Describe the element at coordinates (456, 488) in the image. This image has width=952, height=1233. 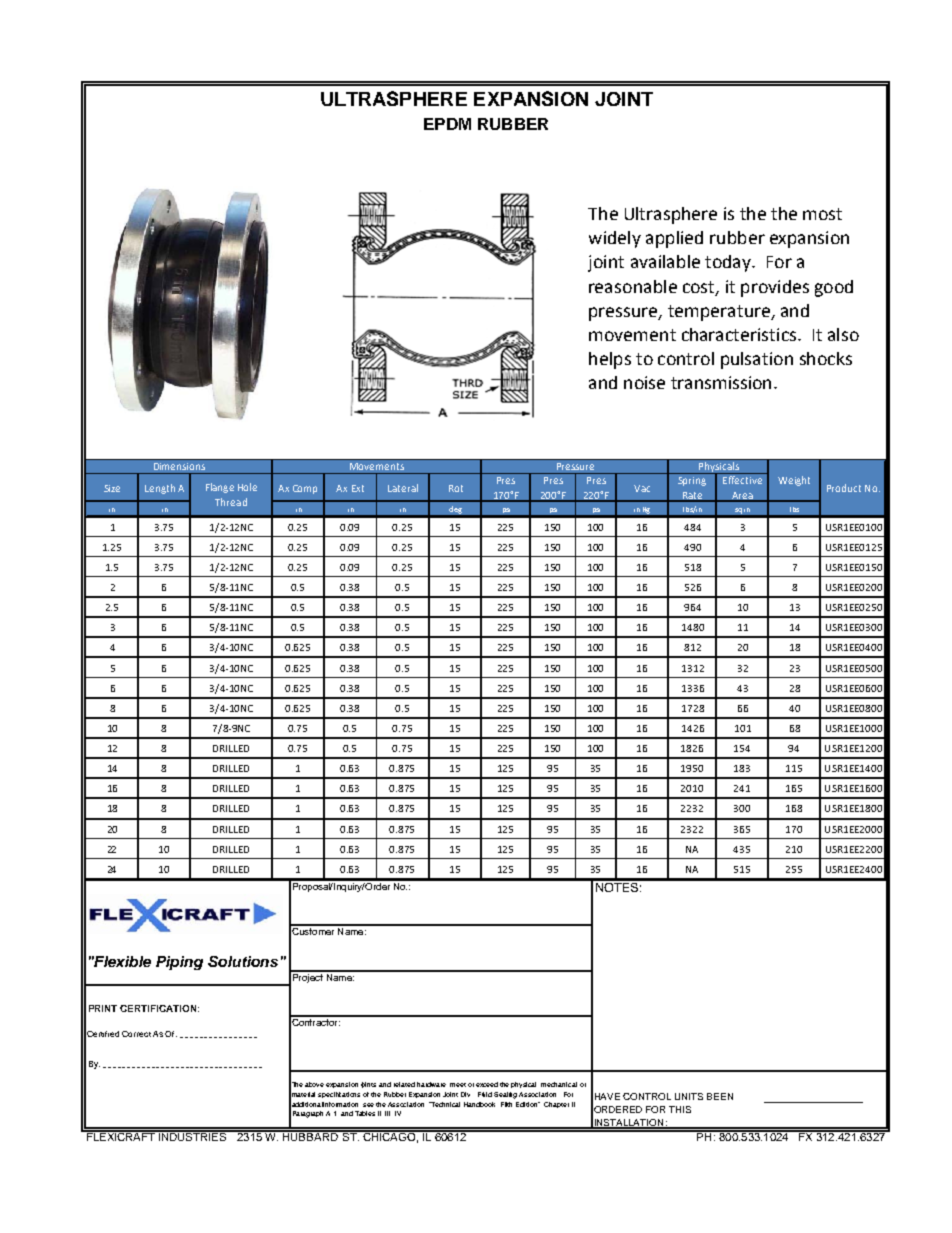
I see `Rot` at that location.
